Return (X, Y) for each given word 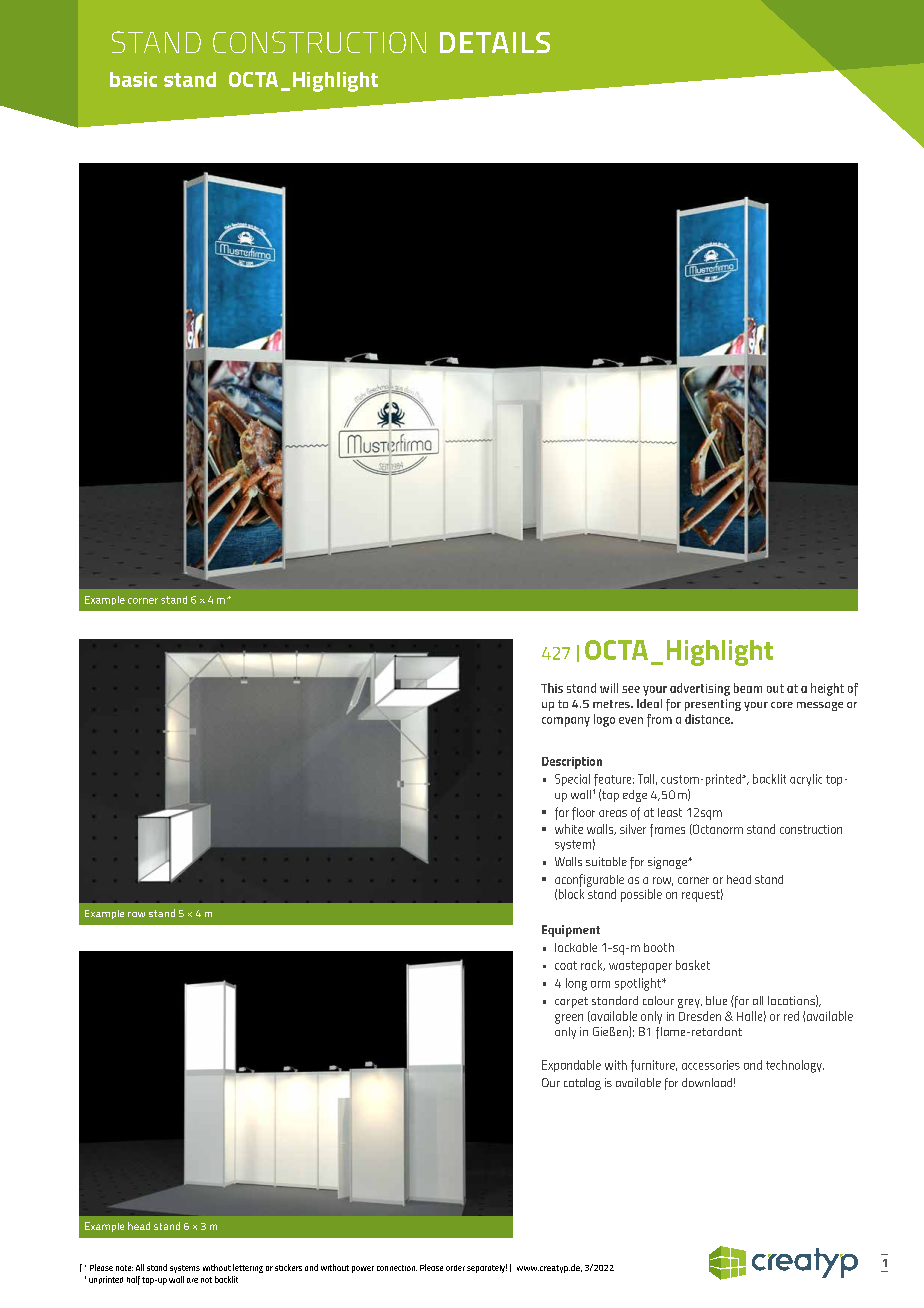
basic (133, 79)
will (609, 688)
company (566, 722)
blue (716, 1000)
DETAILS (495, 42)
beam (748, 688)
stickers (288, 1267)
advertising (700, 689)
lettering (248, 1268)
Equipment (571, 931)
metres (612, 704)
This (552, 688)
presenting (713, 705)
